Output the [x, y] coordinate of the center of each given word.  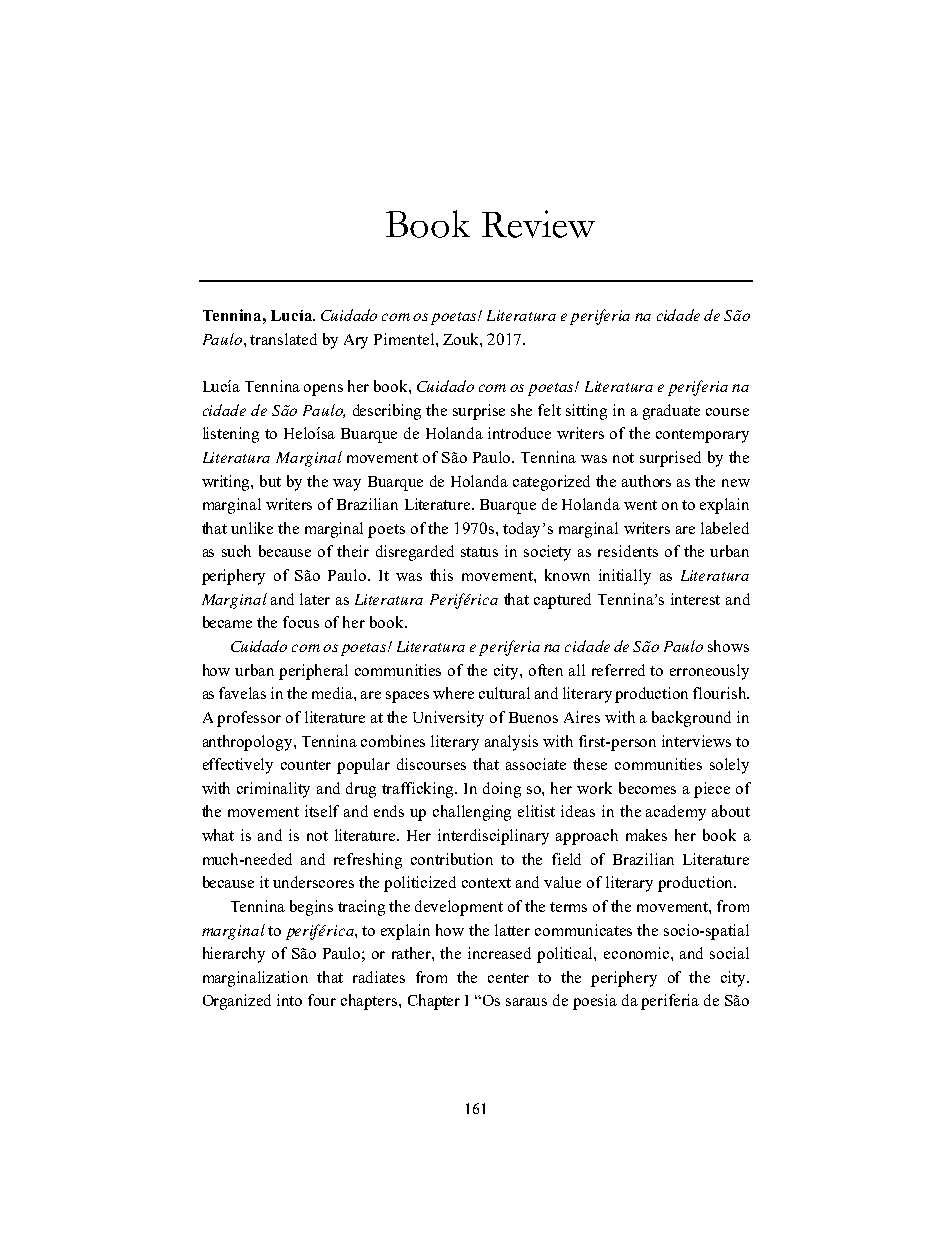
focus [301, 622]
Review [538, 224]
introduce [519, 433]
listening [231, 435]
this [441, 575]
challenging [472, 813]
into [289, 1000]
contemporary [702, 436]
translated [283, 339]
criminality [273, 790]
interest [695, 599]
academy [676, 813]
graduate [671, 412]
